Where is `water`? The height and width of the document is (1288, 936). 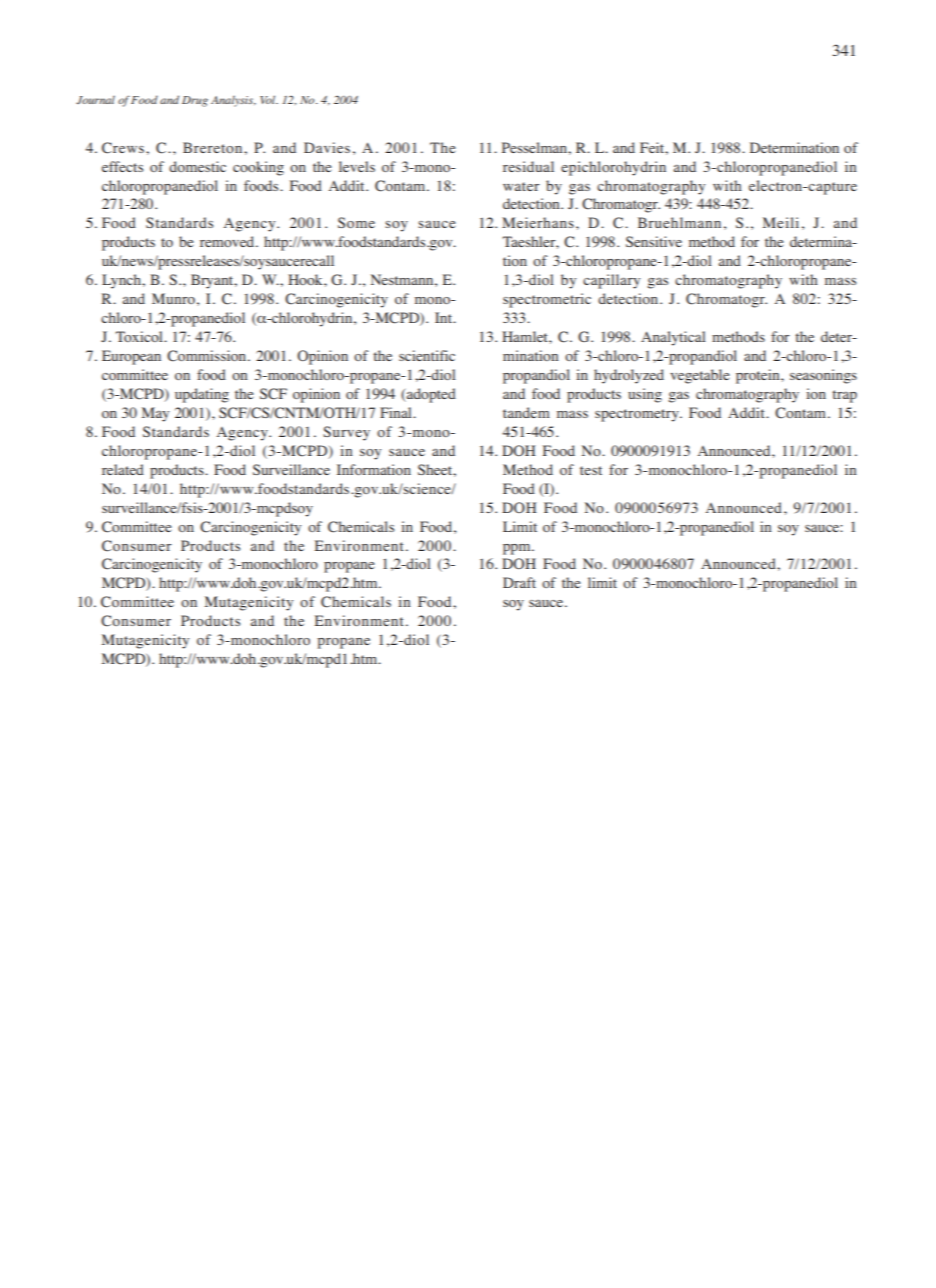 water is located at coordinates (521, 186).
